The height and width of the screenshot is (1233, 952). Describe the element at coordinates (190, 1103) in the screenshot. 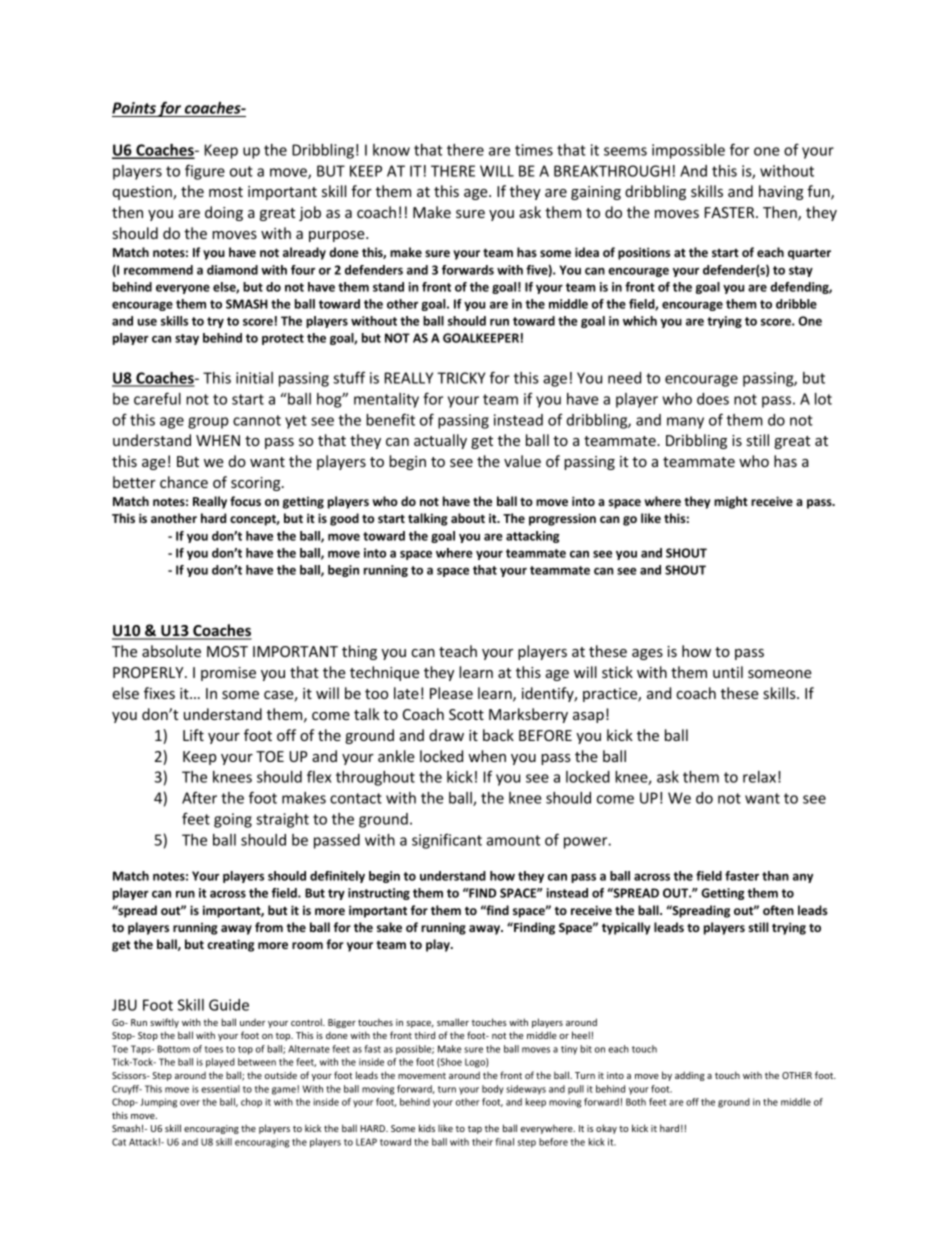

I see `over` at that location.
